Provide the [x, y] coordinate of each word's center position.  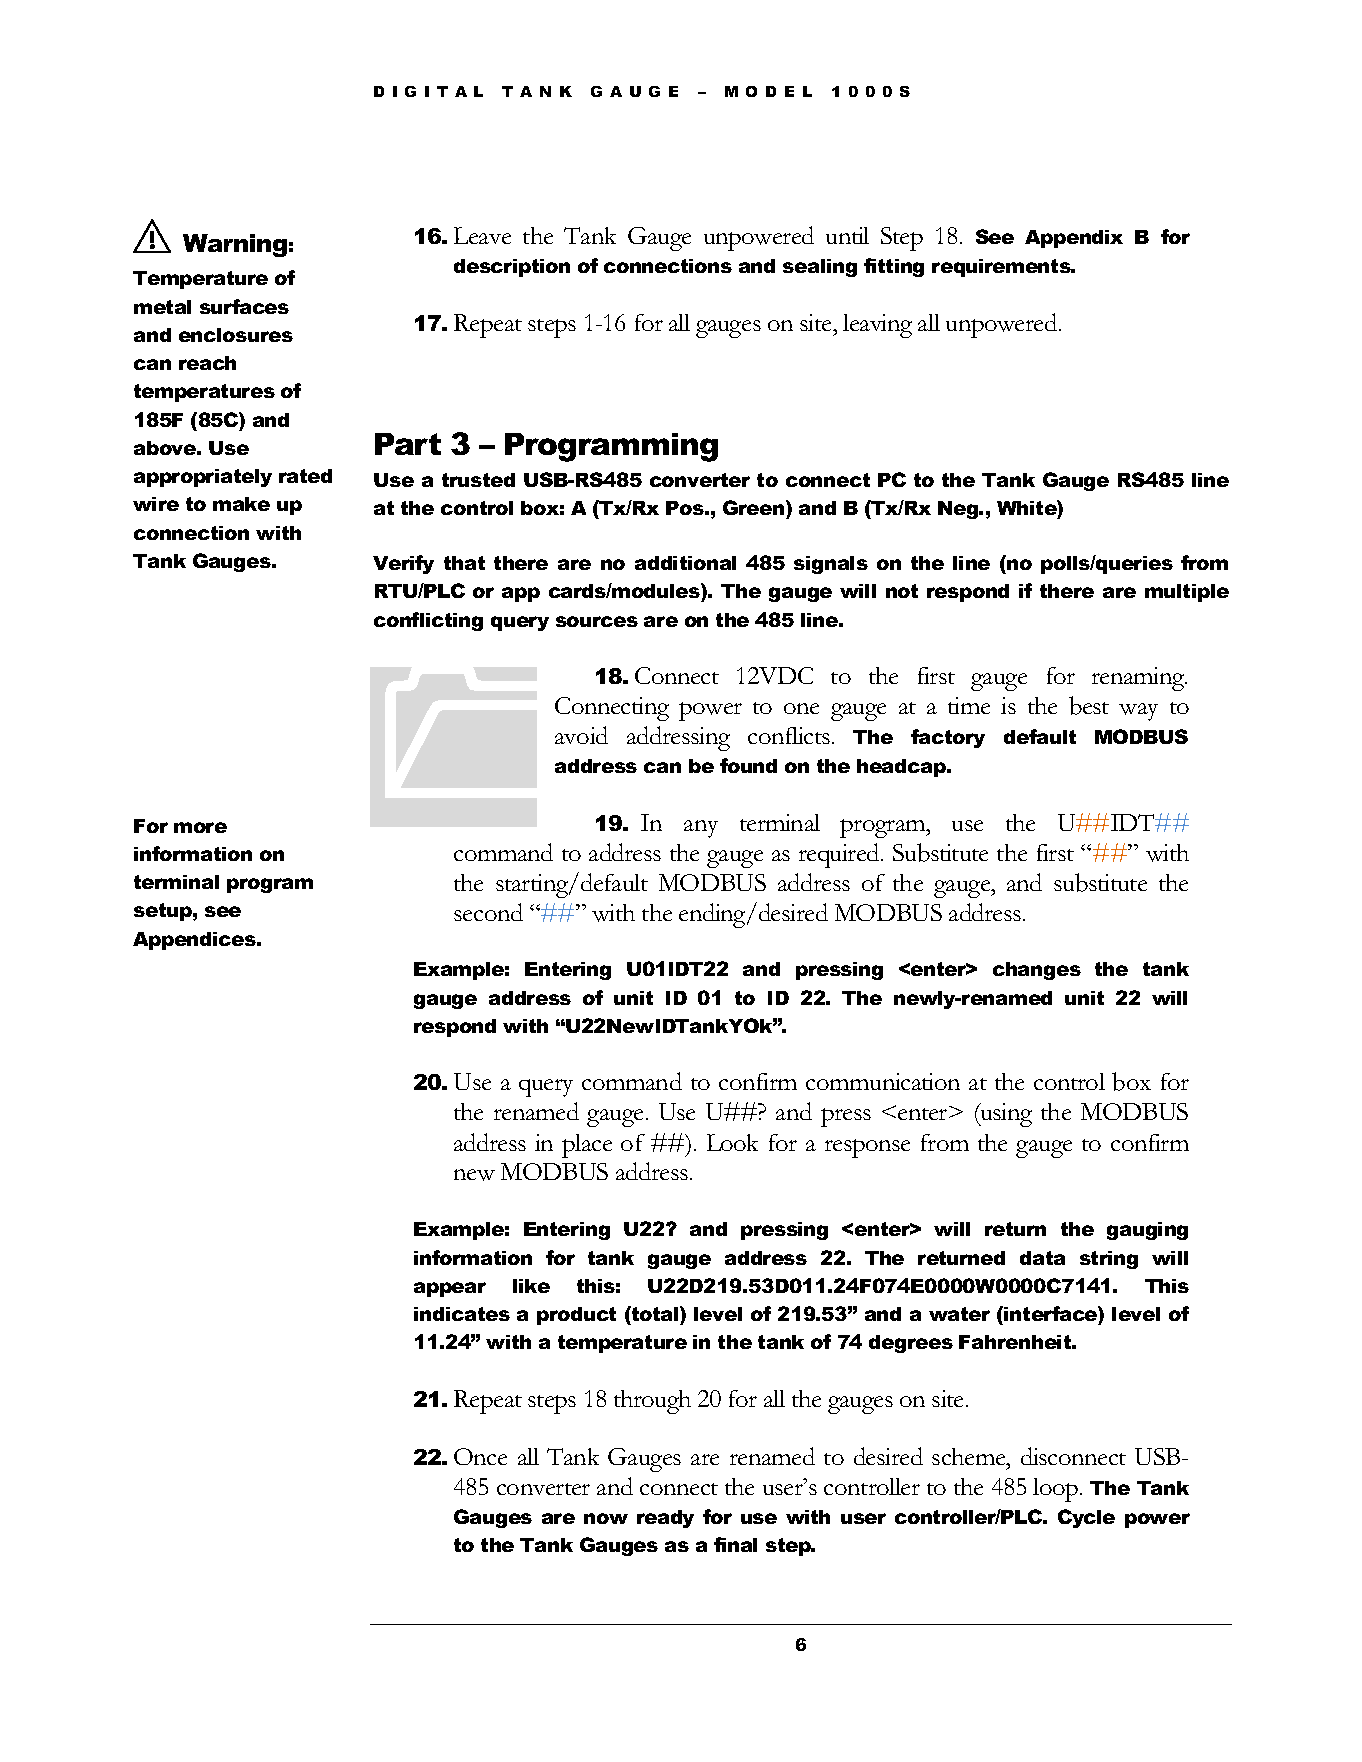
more [200, 827]
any [701, 829]
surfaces [244, 306]
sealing [820, 268]
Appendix [1074, 239]
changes [1037, 971]
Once [480, 1456]
